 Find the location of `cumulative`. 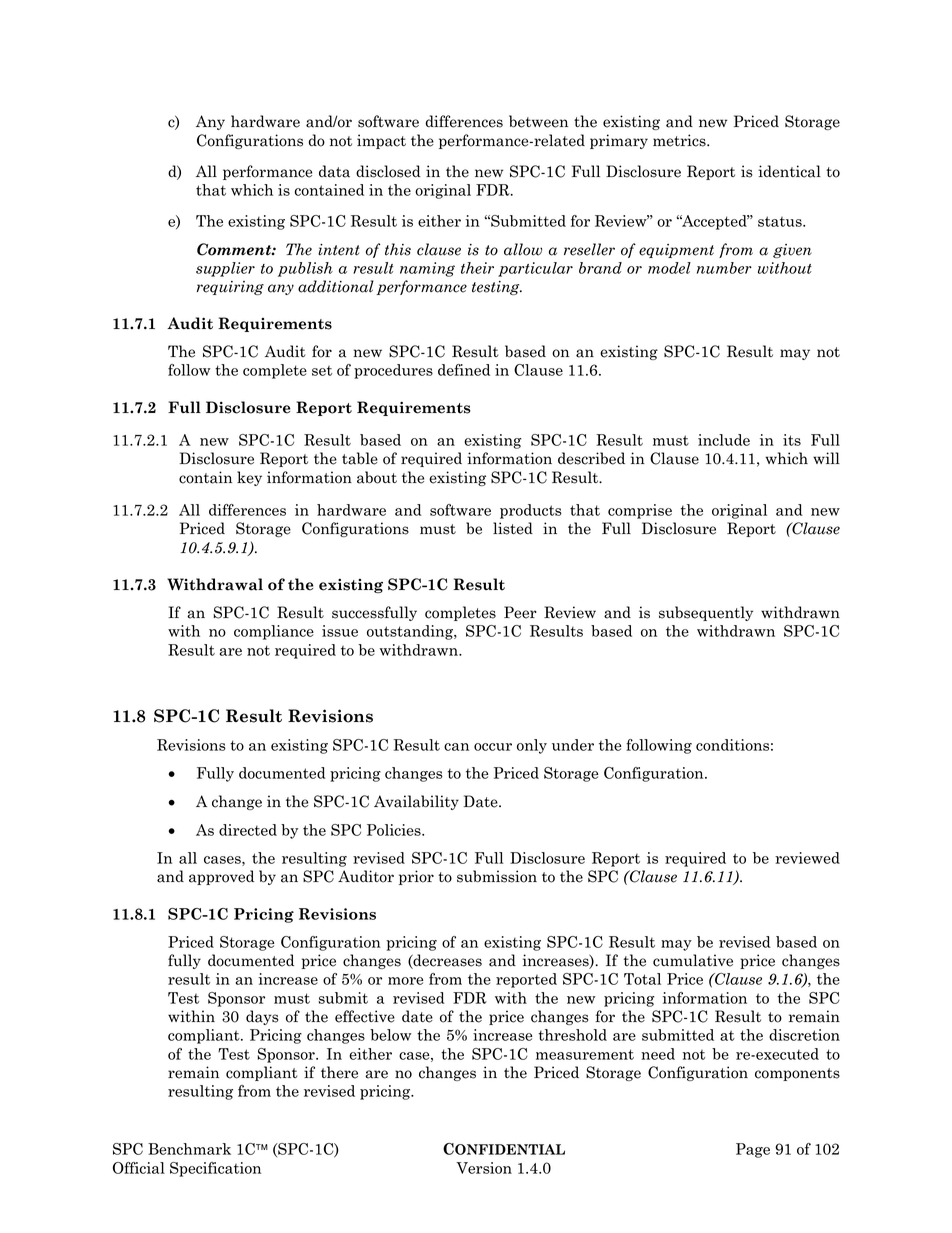

cumulative is located at coordinates (693, 960).
